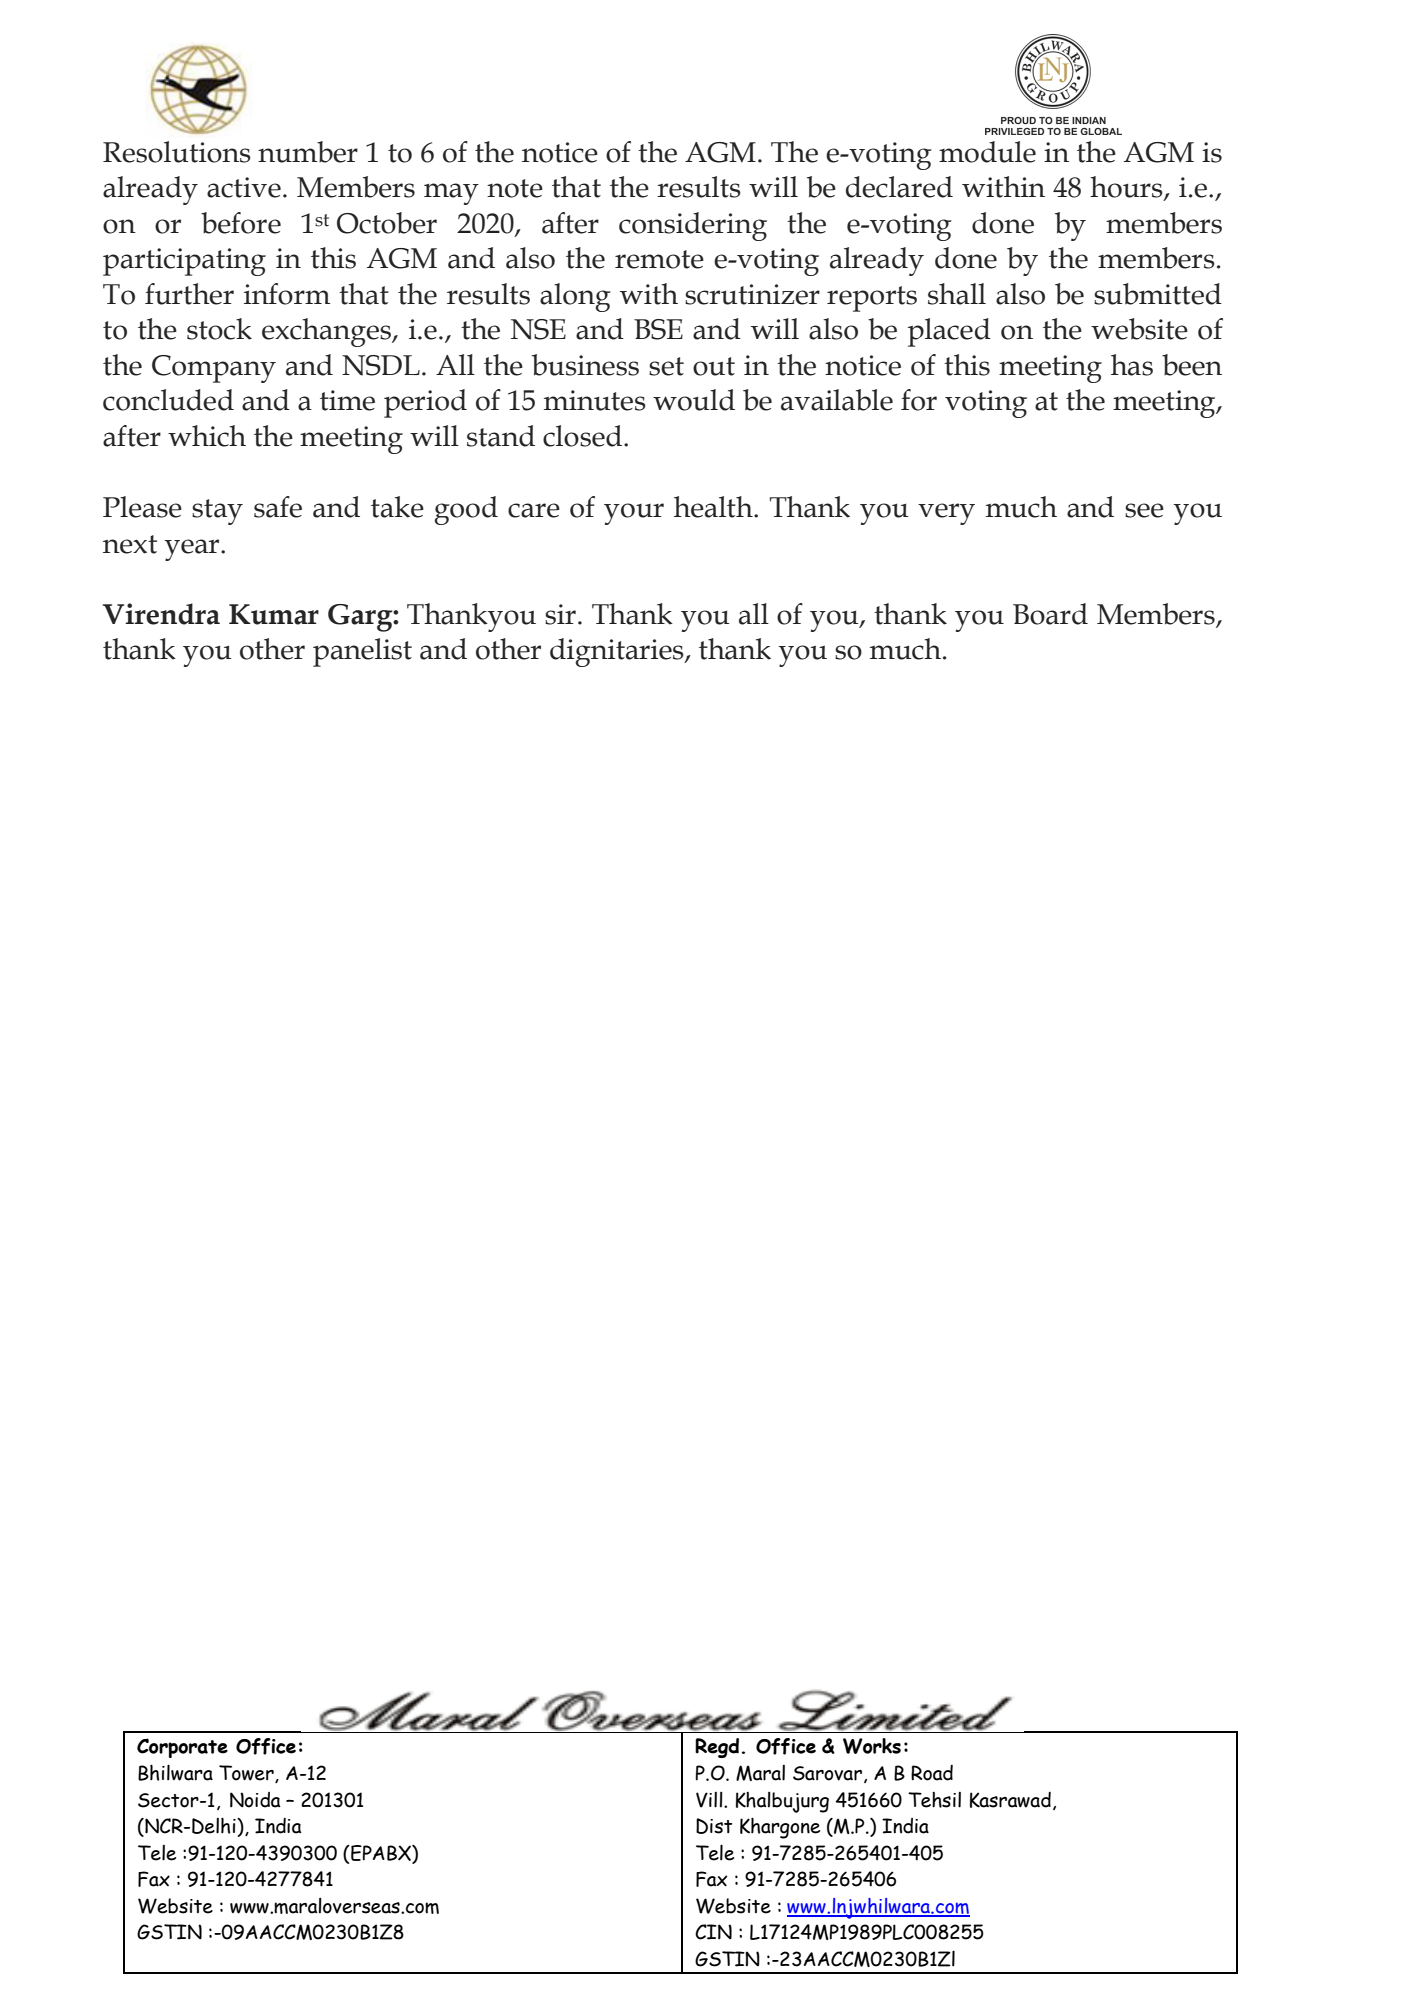 Image resolution: width=1419 pixels, height=2006 pixels. I want to click on Works, so click(872, 1746).
